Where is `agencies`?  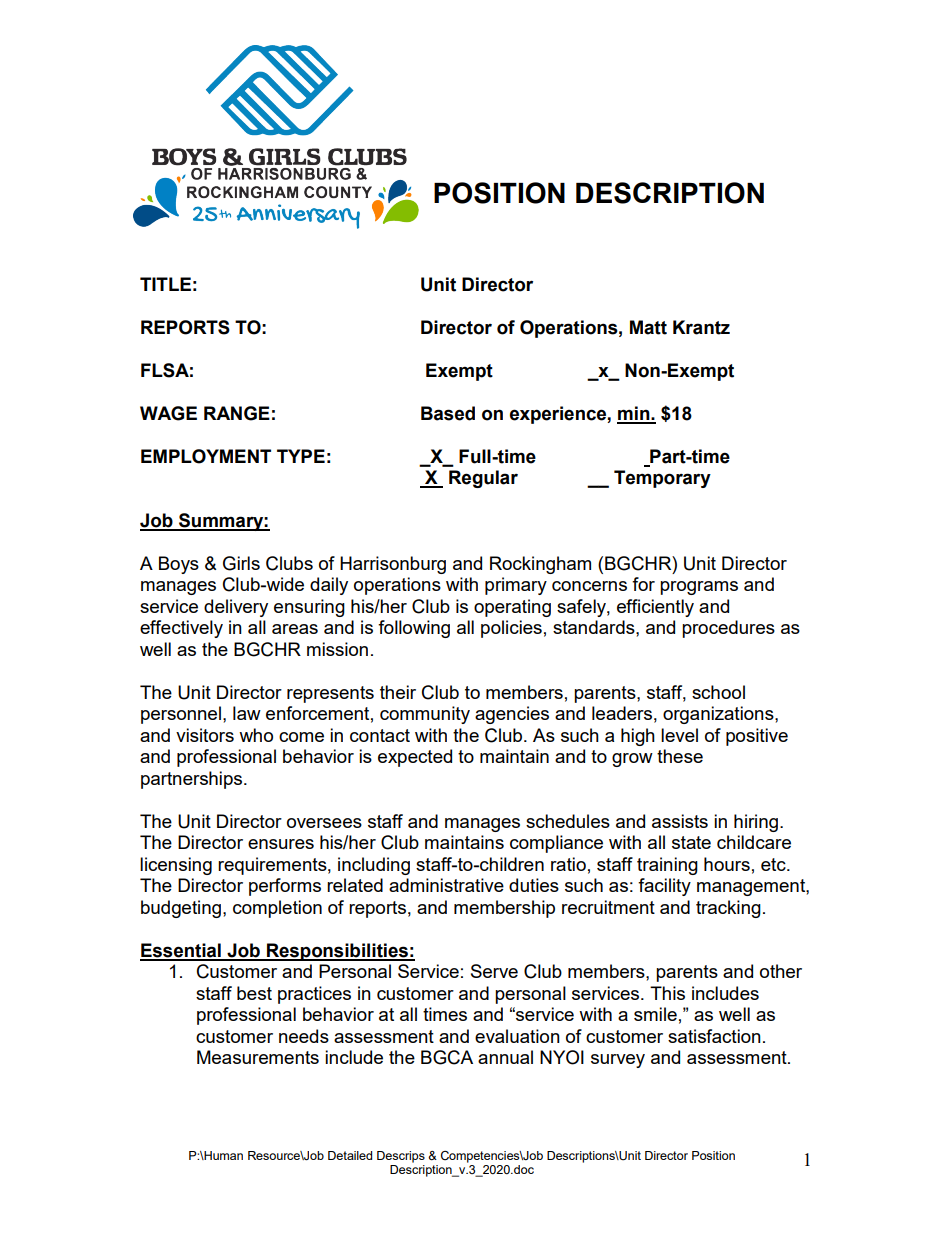 agencies is located at coordinates (512, 715).
